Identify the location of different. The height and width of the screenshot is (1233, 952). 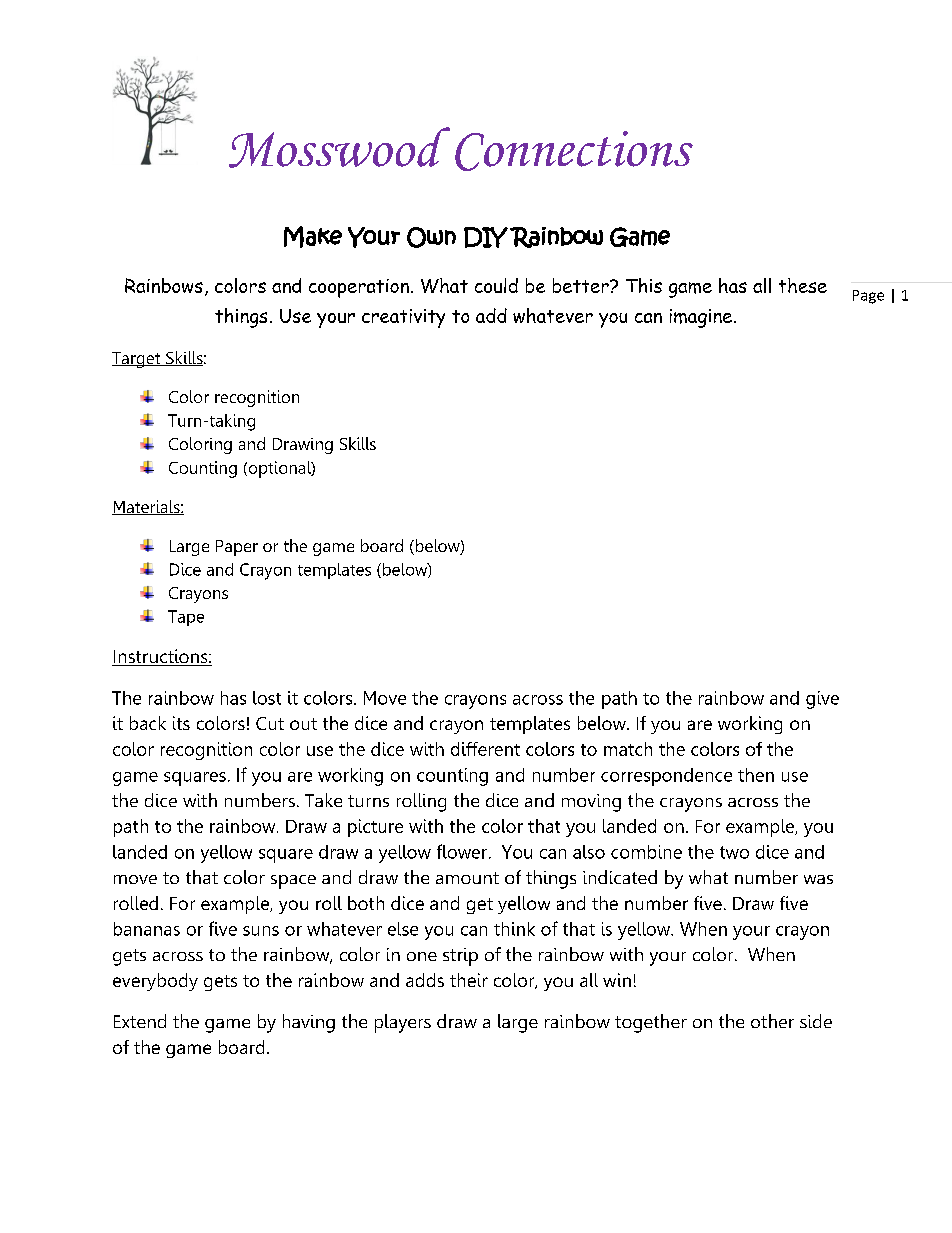
(485, 749).
